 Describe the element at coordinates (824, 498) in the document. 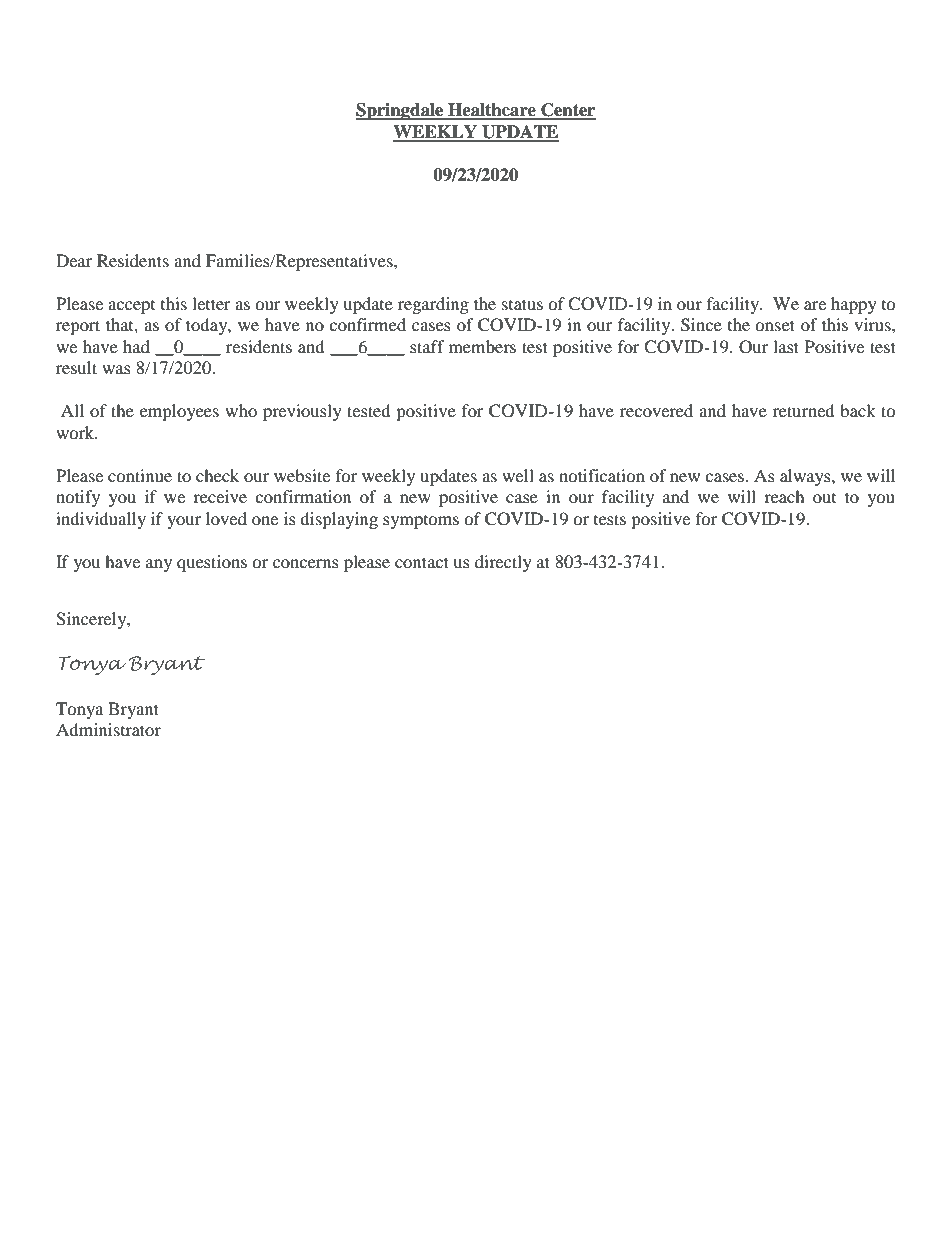

I see `out` at that location.
